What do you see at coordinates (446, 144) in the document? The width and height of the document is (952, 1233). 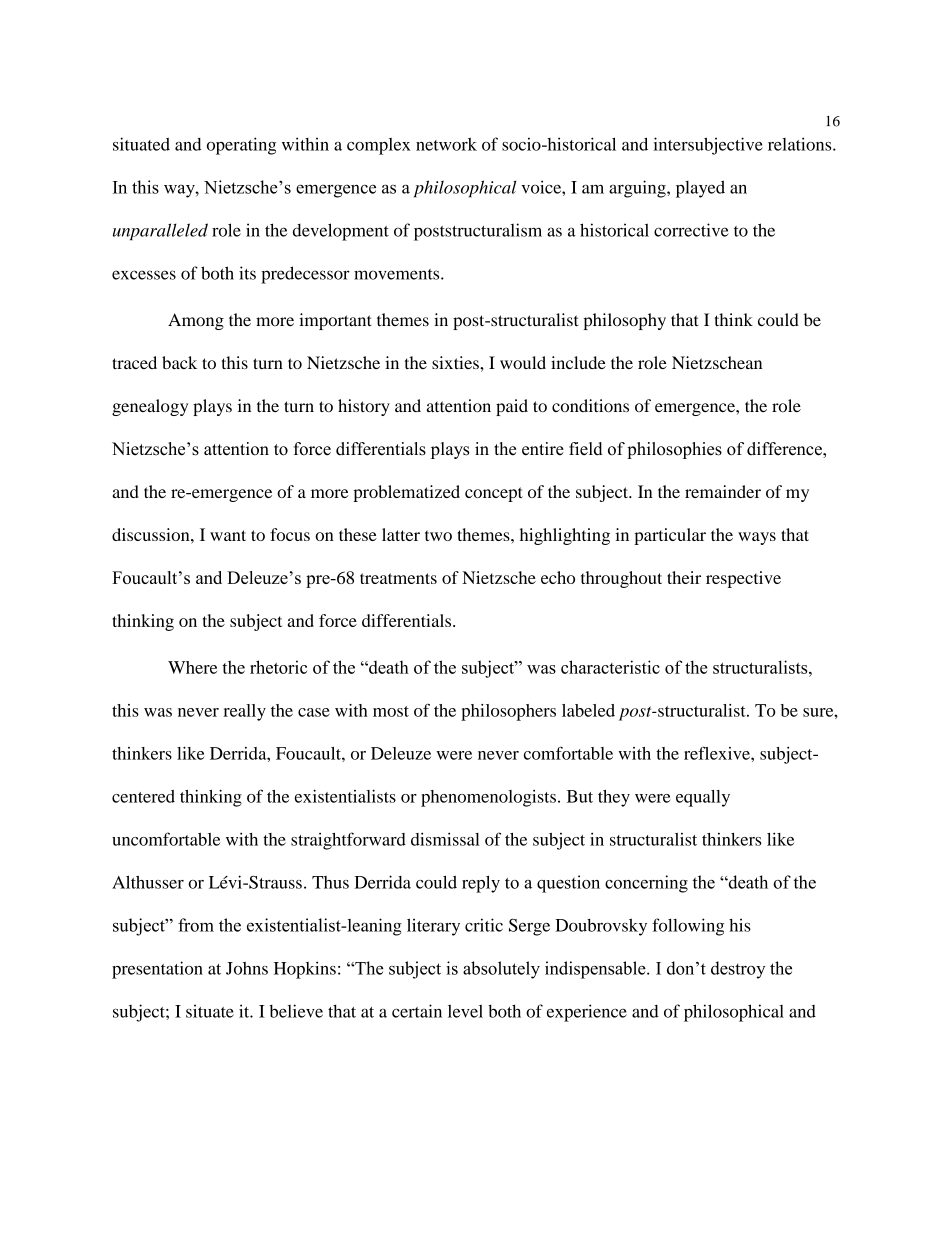 I see `network` at bounding box center [446, 144].
